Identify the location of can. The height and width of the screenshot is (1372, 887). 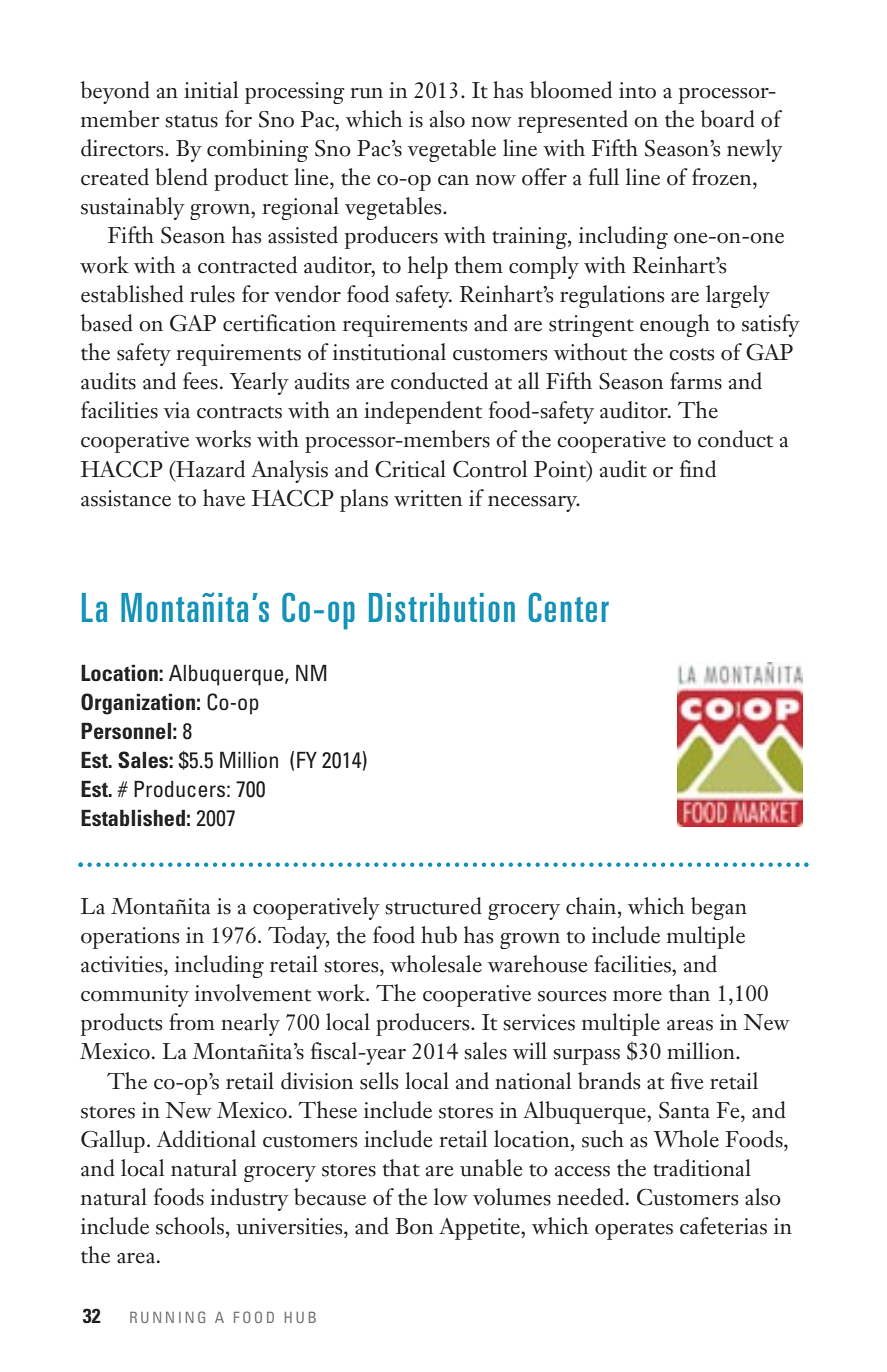
(453, 180).
